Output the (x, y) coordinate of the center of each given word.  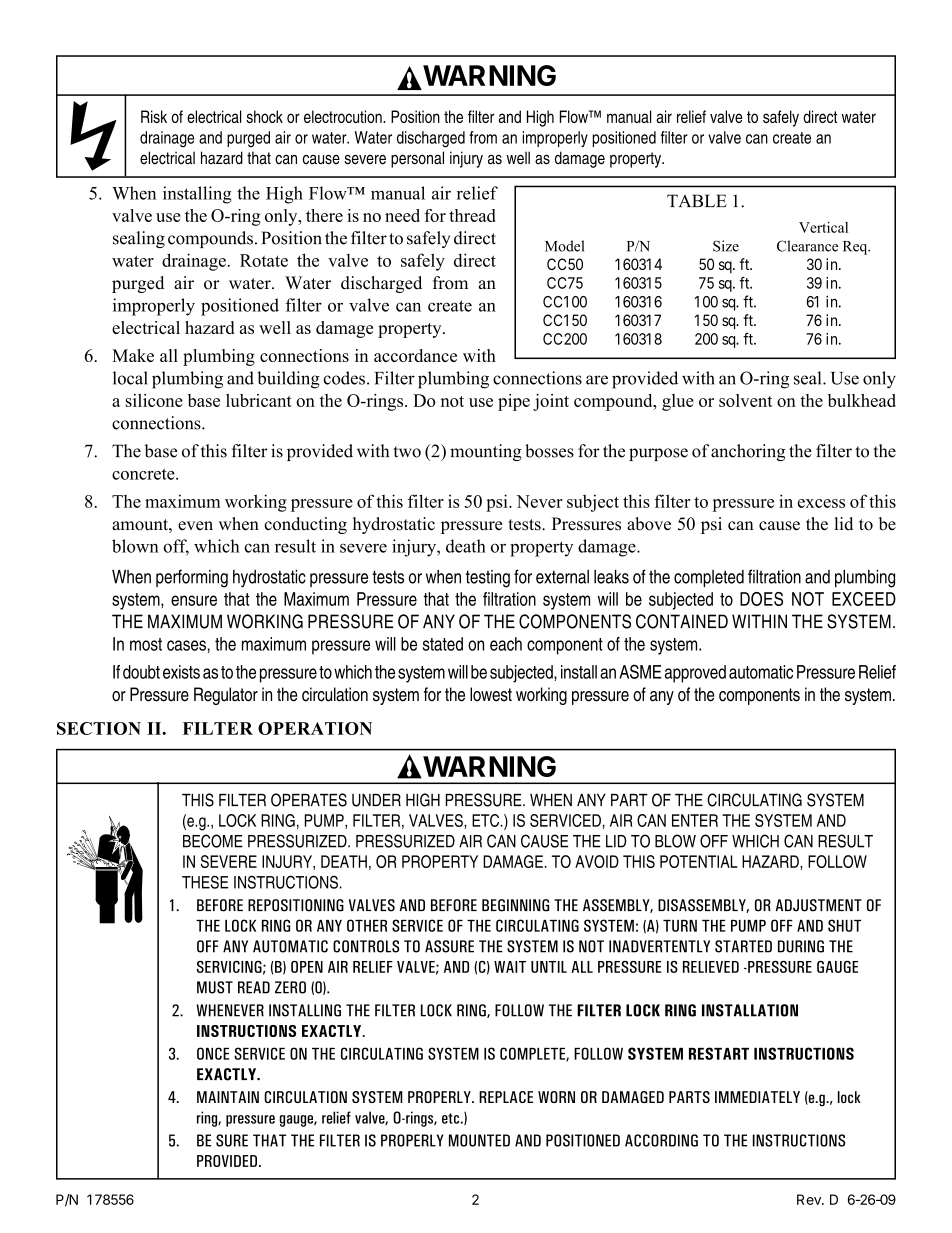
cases (186, 645)
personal (417, 159)
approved (695, 674)
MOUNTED (479, 1140)
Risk (154, 116)
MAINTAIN (228, 1097)
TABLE (697, 200)
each (506, 644)
